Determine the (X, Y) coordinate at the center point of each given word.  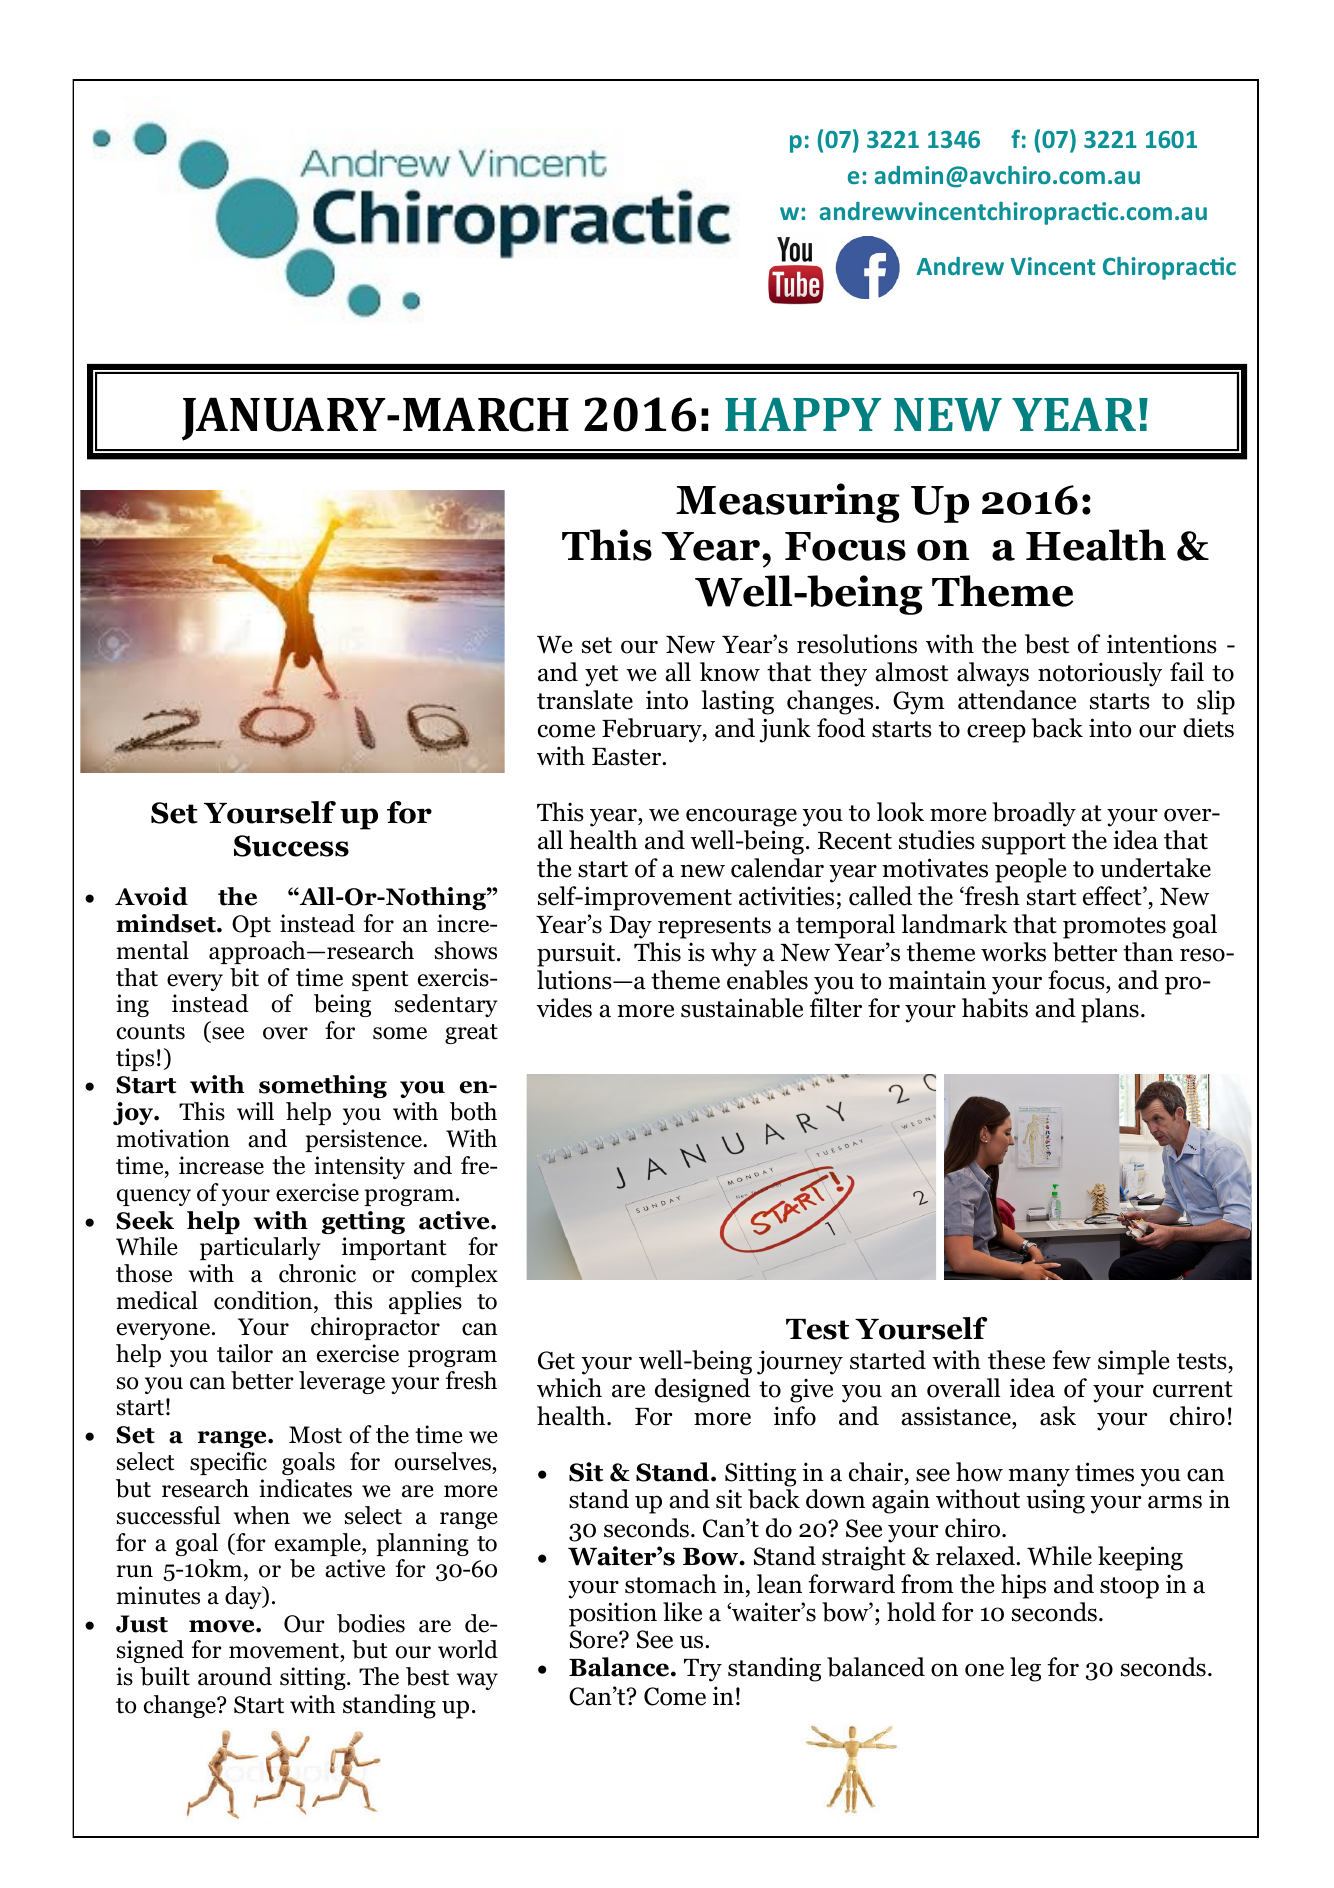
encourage (741, 817)
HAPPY (803, 414)
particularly (260, 1248)
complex (454, 1275)
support (1024, 844)
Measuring (788, 503)
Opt (251, 926)
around (235, 1676)
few (1072, 1360)
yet (601, 676)
